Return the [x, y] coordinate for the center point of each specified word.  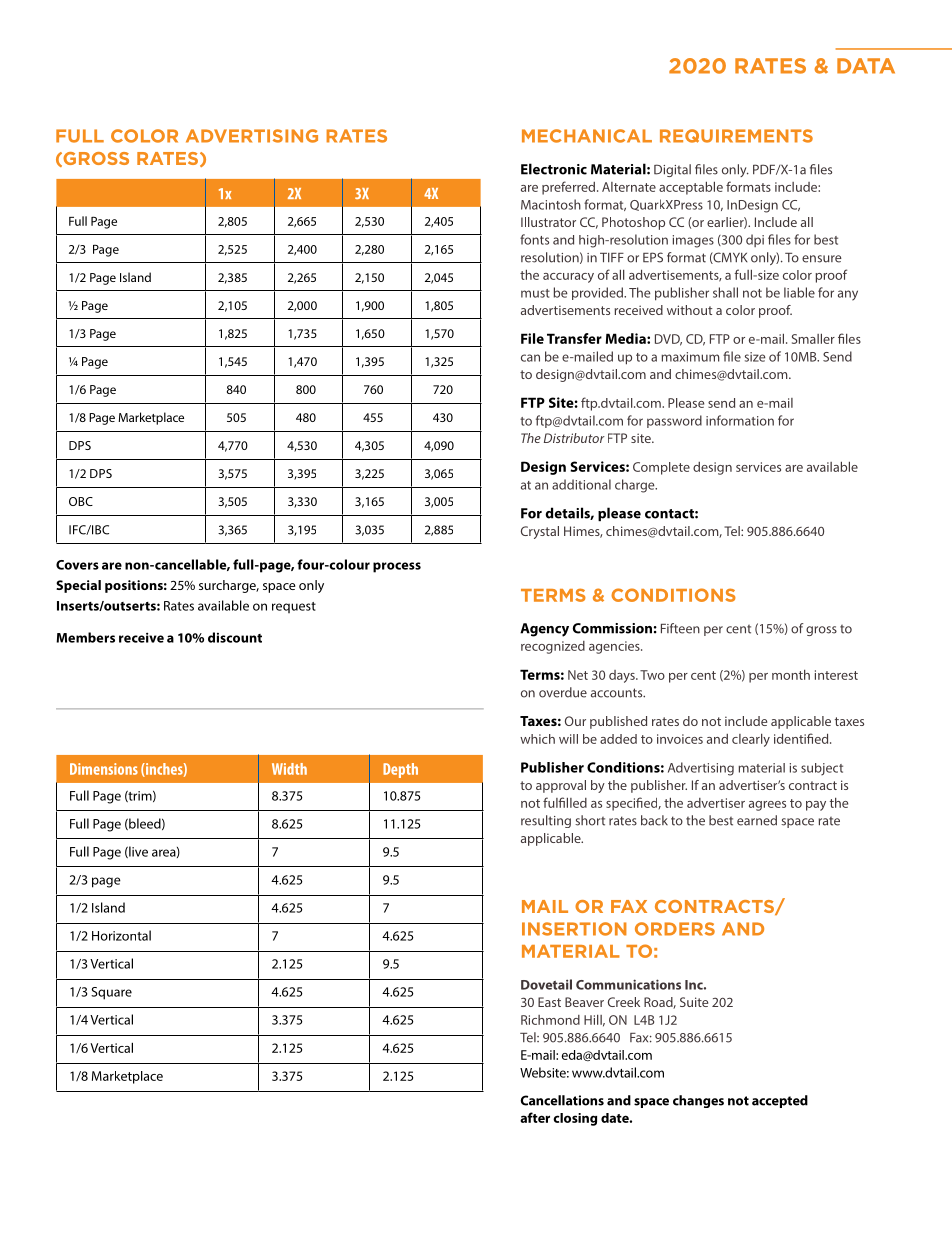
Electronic [554, 169]
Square [111, 993]
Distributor [574, 438]
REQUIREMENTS [736, 136]
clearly [751, 740]
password [674, 421]
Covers [77, 565]
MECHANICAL [587, 136]
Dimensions [104, 769]
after [535, 1117]
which [537, 739]
